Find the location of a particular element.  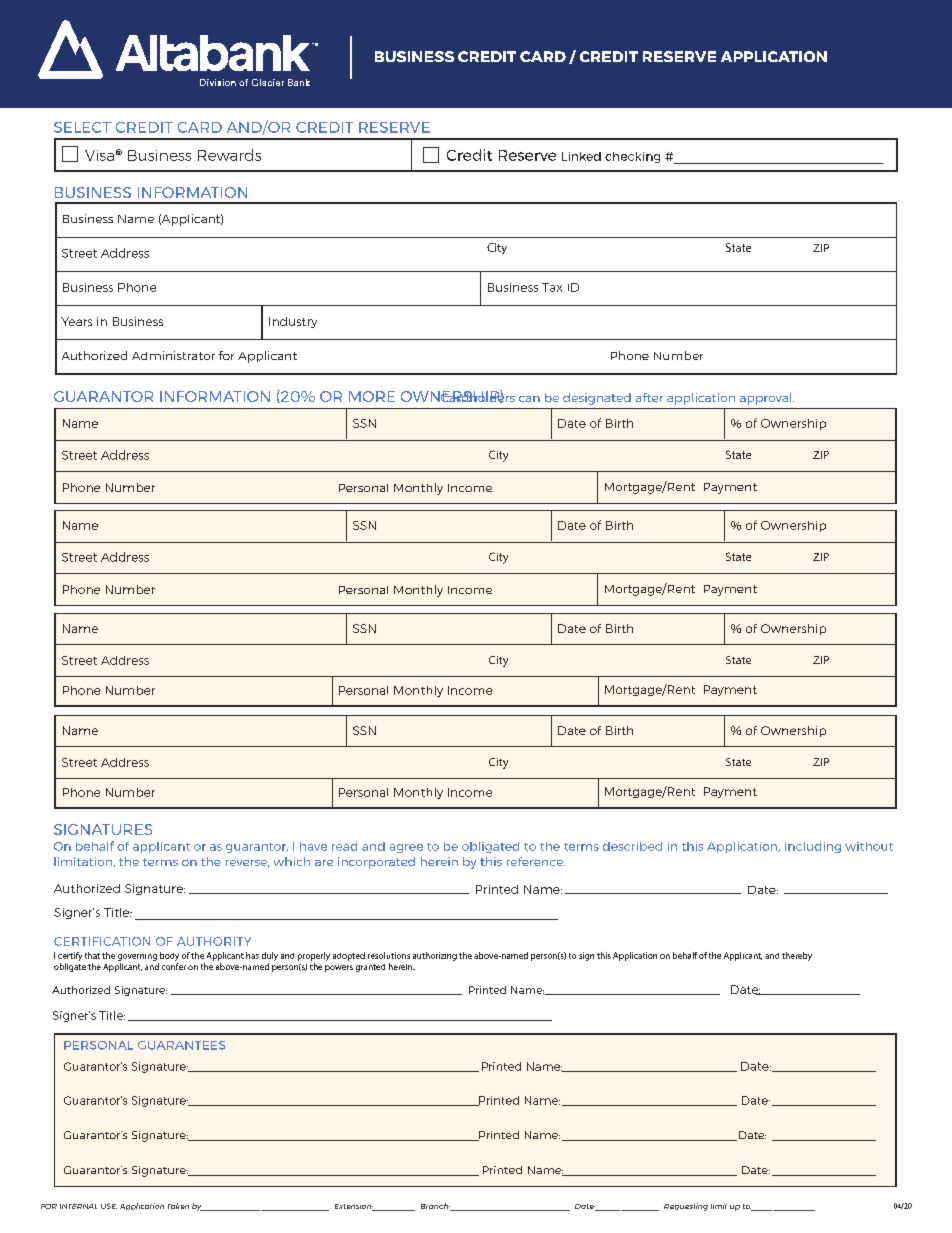

reverse is located at coordinates (247, 864).
